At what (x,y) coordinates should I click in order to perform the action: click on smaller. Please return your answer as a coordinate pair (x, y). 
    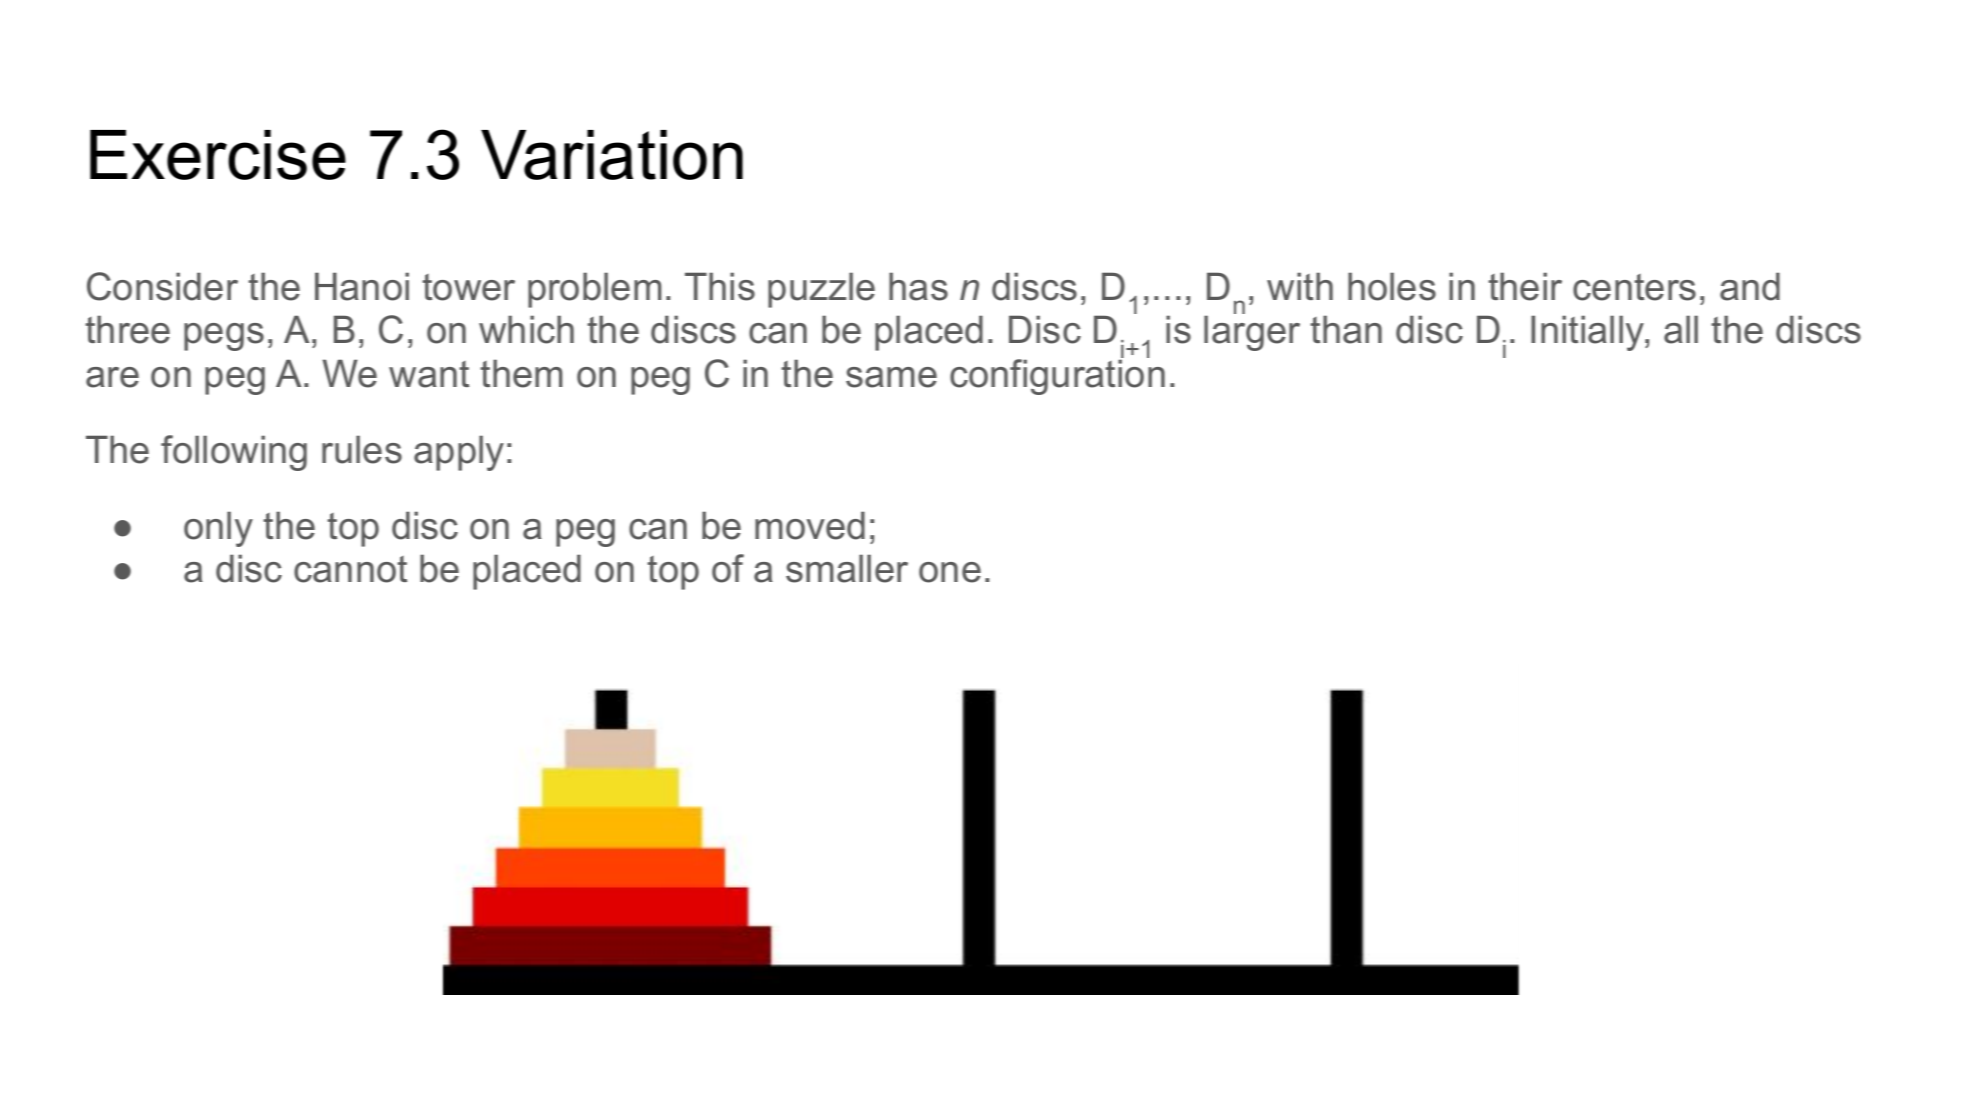
    Looking at the image, I should click on (847, 568).
